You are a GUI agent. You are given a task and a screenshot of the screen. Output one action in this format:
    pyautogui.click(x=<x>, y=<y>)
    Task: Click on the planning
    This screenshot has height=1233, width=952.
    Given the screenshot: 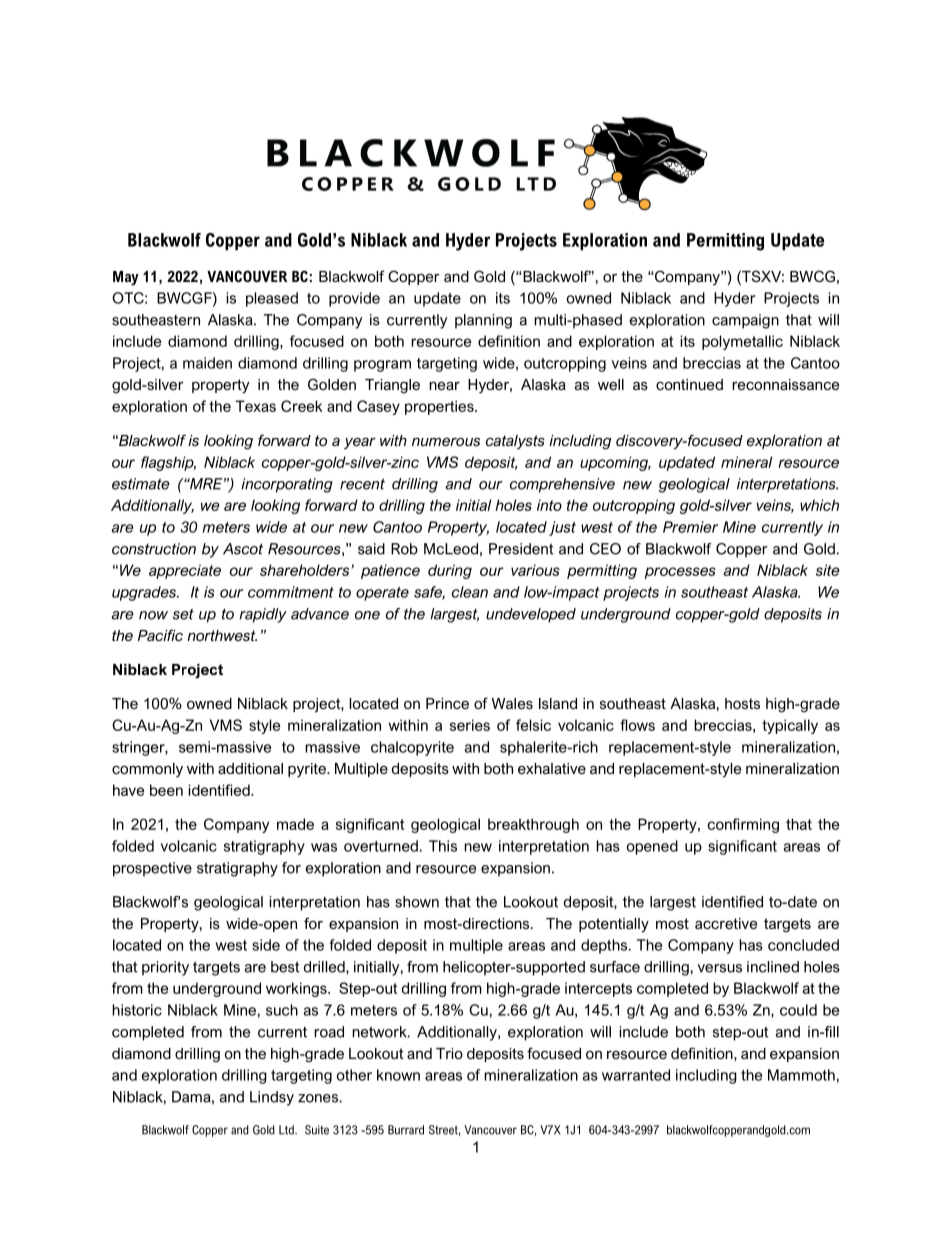 What is the action you would take?
    pyautogui.click(x=483, y=321)
